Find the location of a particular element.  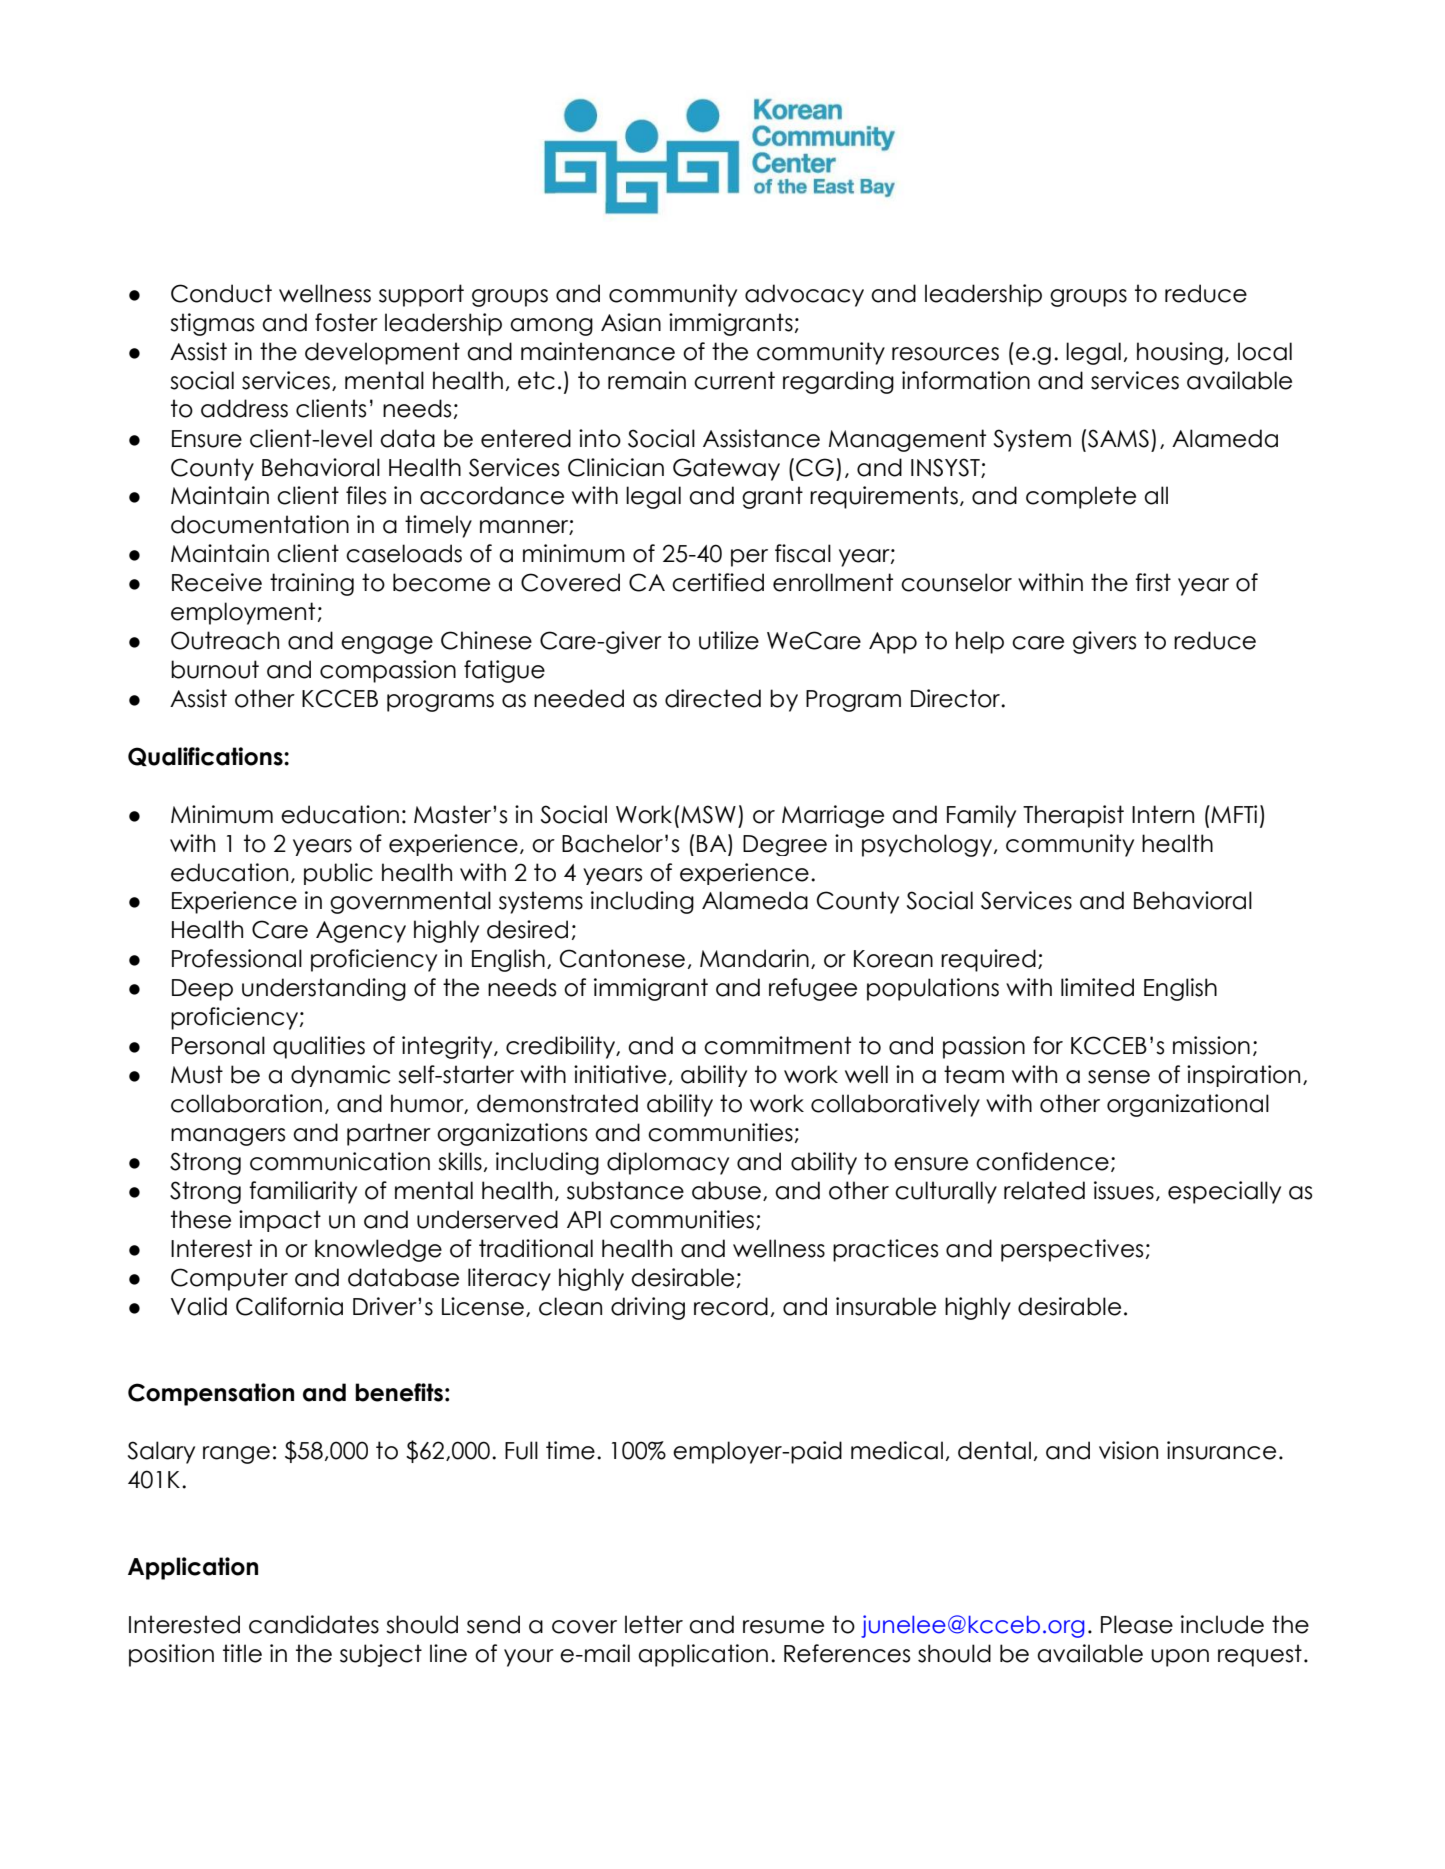

Qualifications is located at coordinates (206, 756).
